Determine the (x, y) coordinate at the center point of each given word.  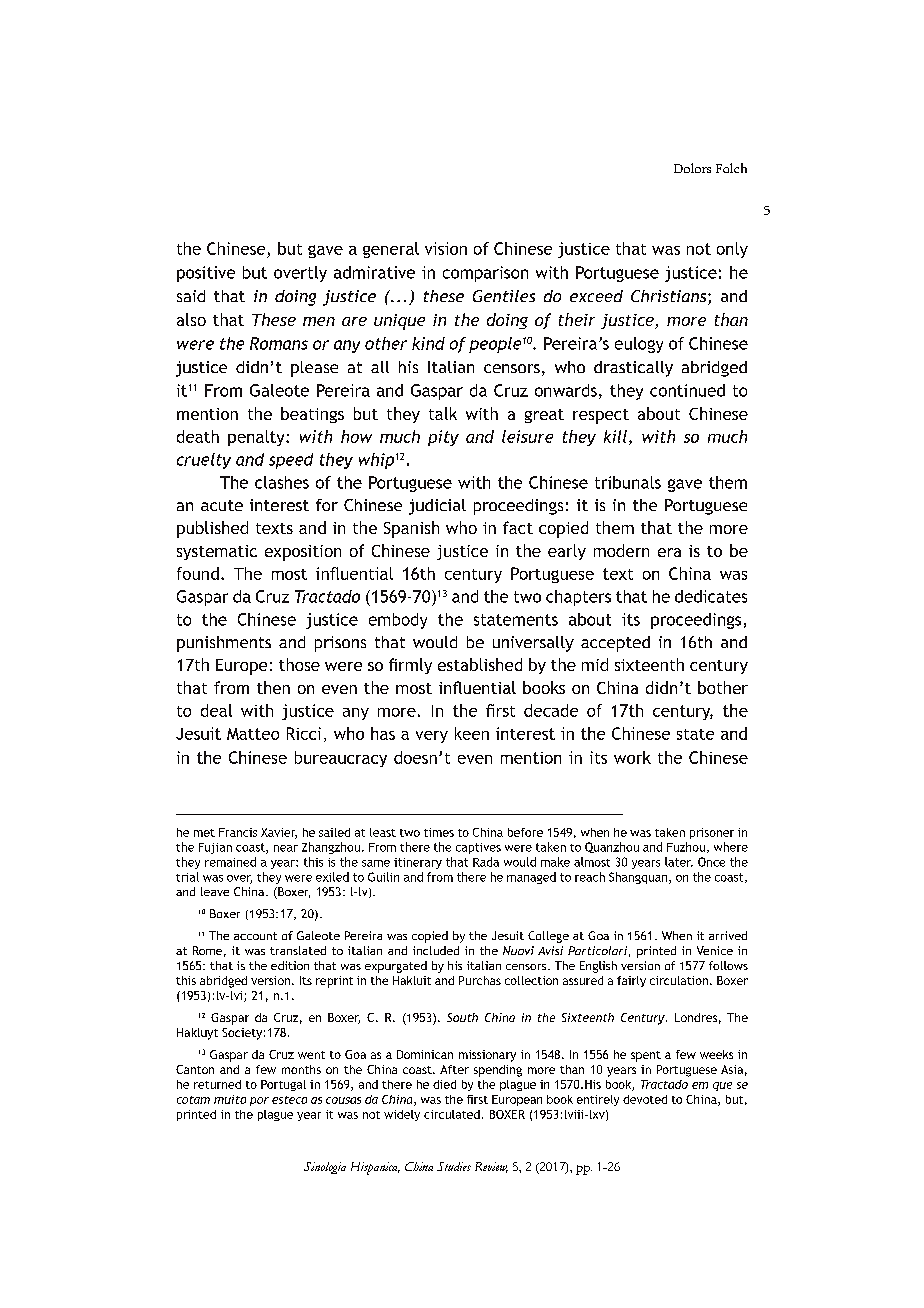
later (679, 862)
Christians (670, 297)
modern (621, 550)
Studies (454, 1166)
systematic (217, 552)
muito (230, 1099)
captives (478, 848)
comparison (485, 274)
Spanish (411, 529)
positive (206, 274)
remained (230, 862)
